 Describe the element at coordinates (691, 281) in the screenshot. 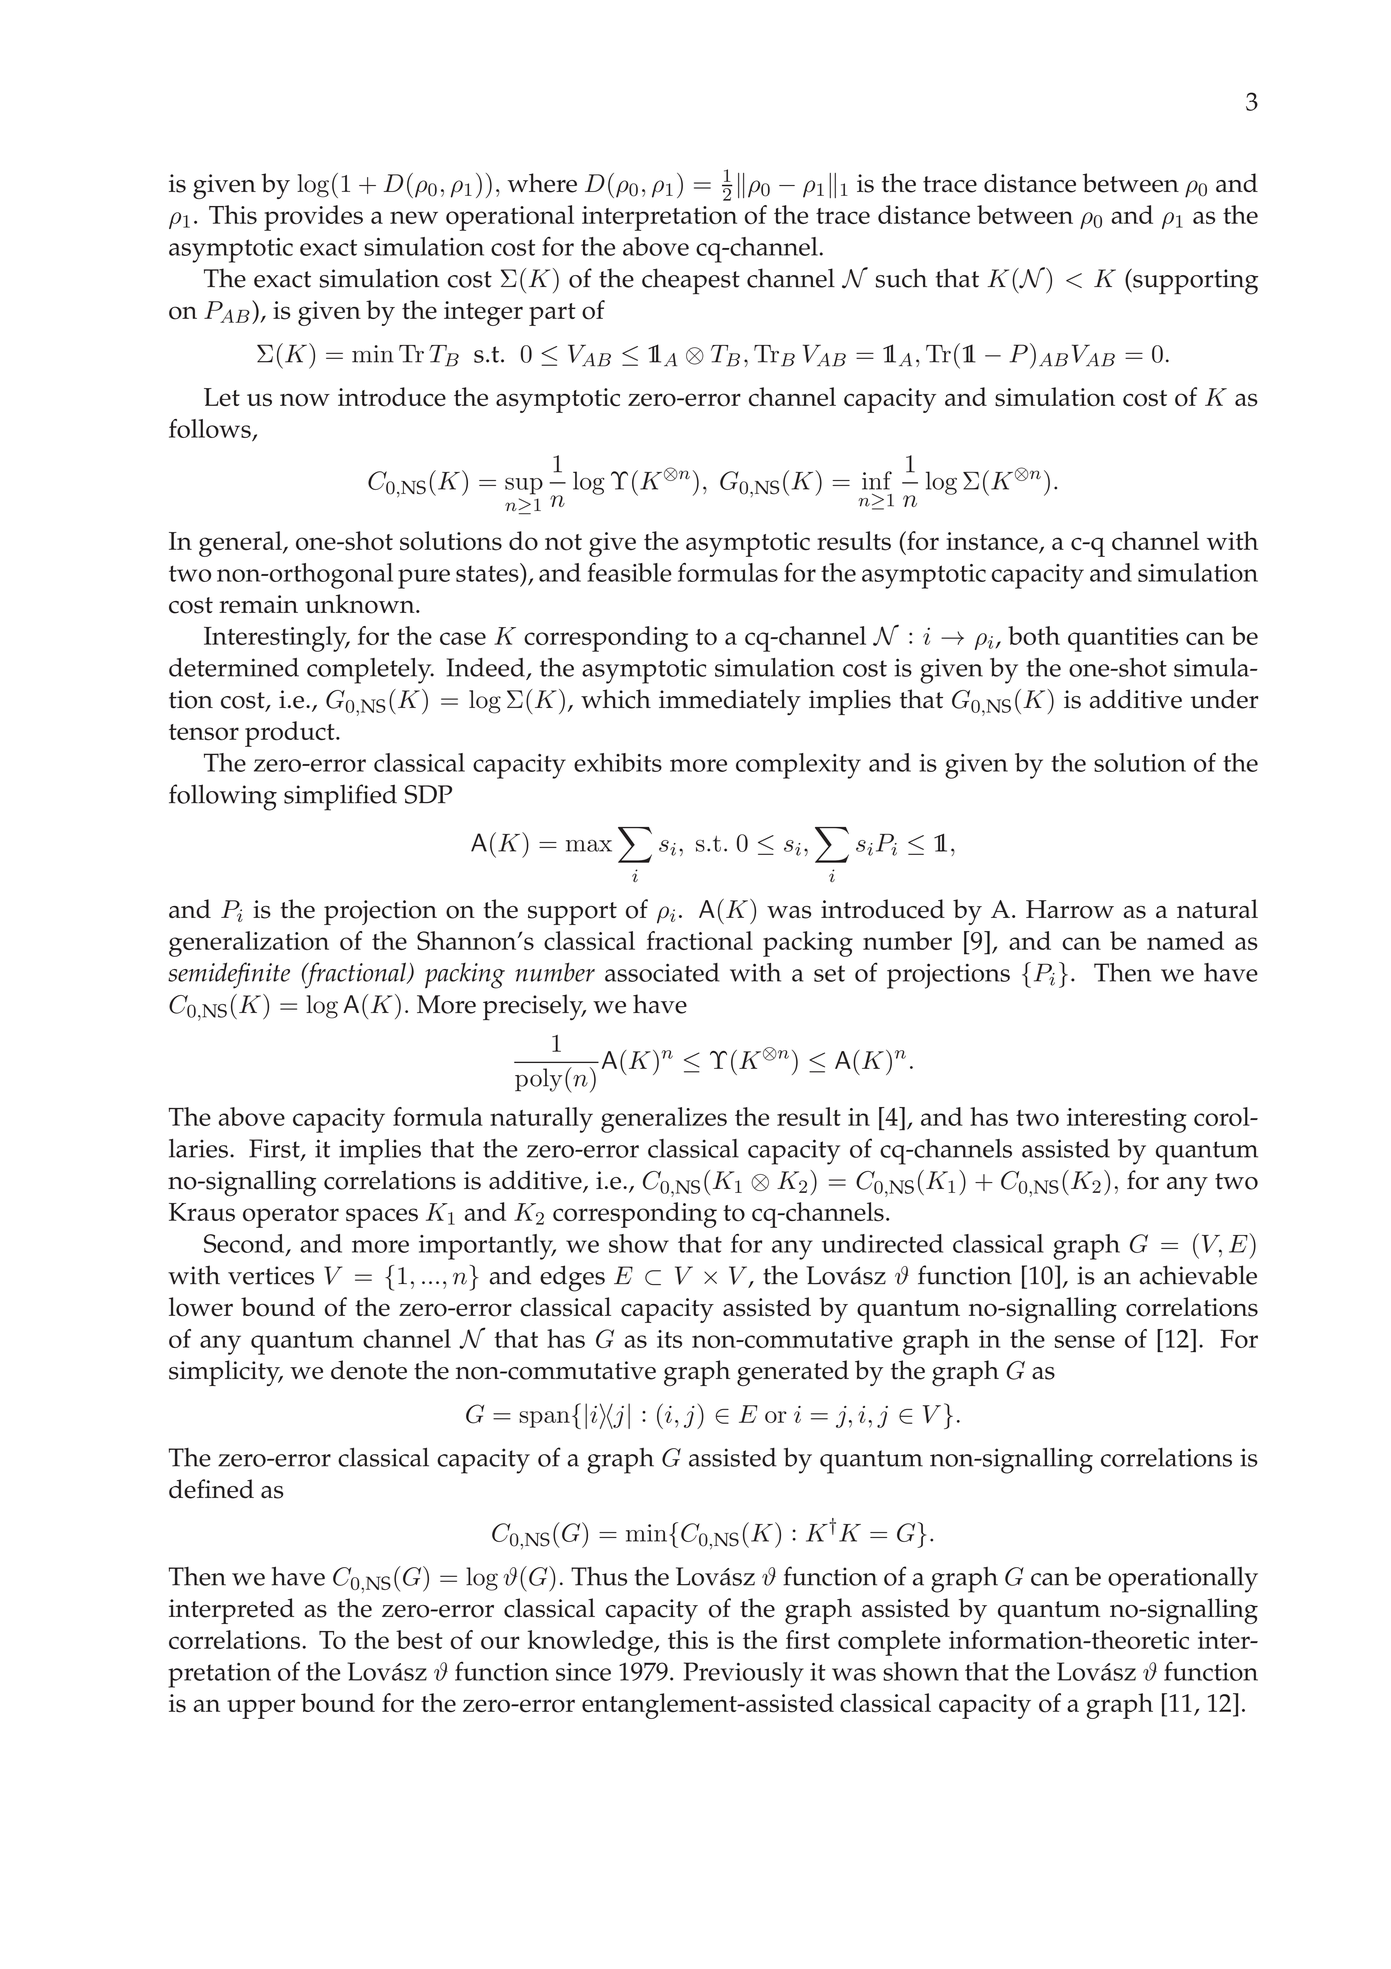

I see `cheapest` at that location.
